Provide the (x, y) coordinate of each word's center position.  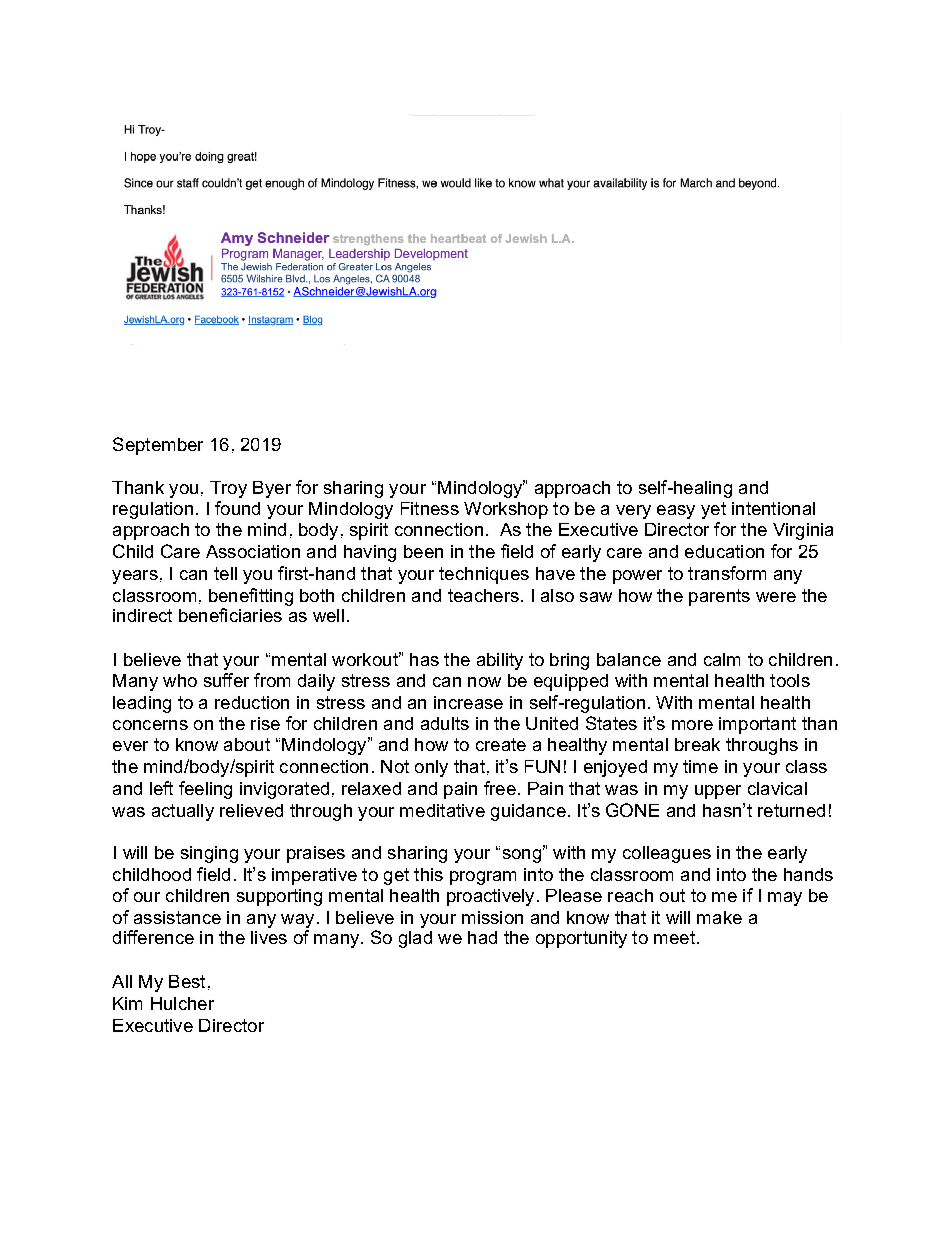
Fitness (430, 508)
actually (183, 812)
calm (722, 659)
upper (718, 792)
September (158, 446)
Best (187, 981)
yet (713, 510)
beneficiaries (230, 615)
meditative (442, 810)
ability (500, 661)
